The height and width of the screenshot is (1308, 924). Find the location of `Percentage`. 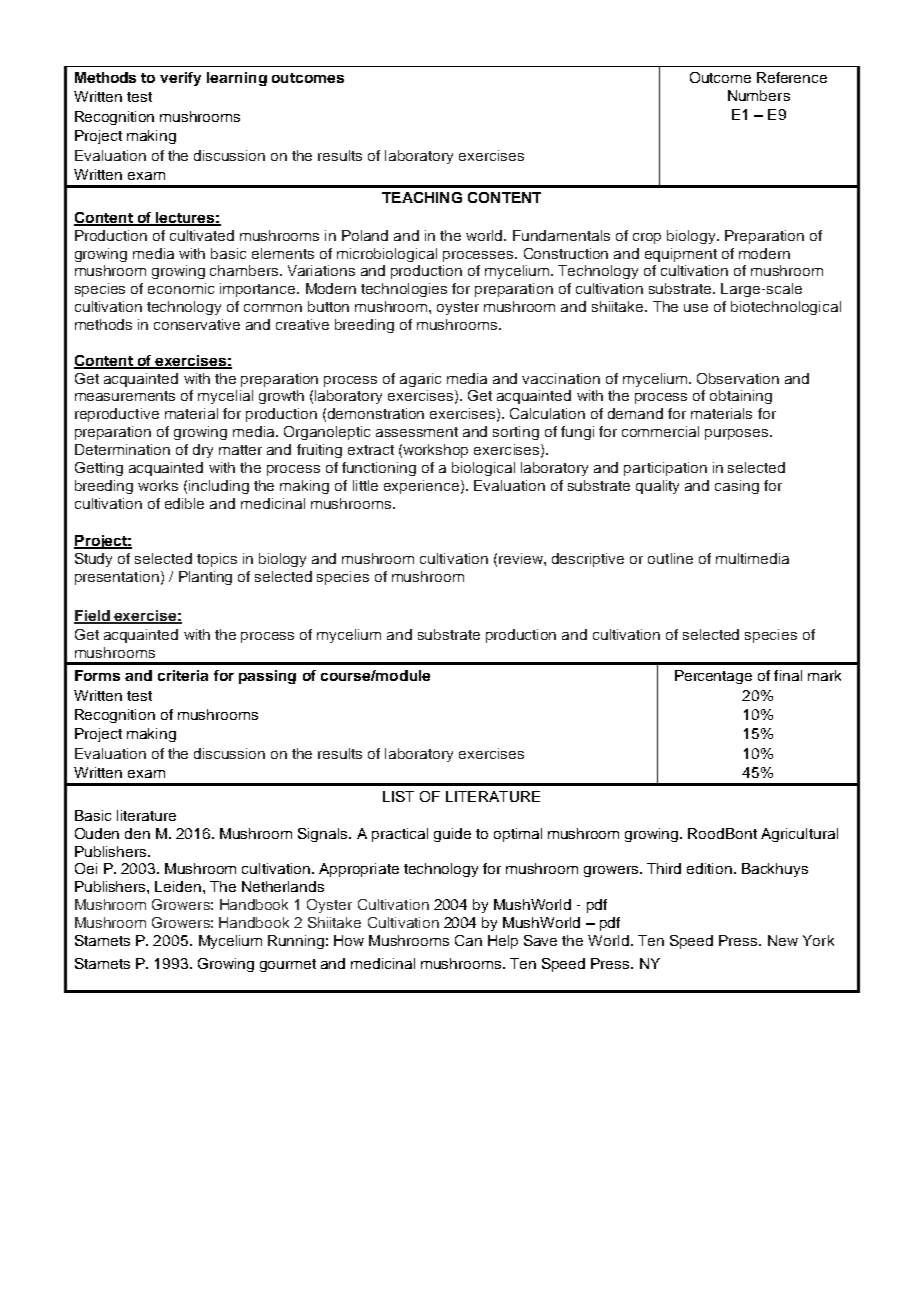

Percentage is located at coordinates (713, 677).
